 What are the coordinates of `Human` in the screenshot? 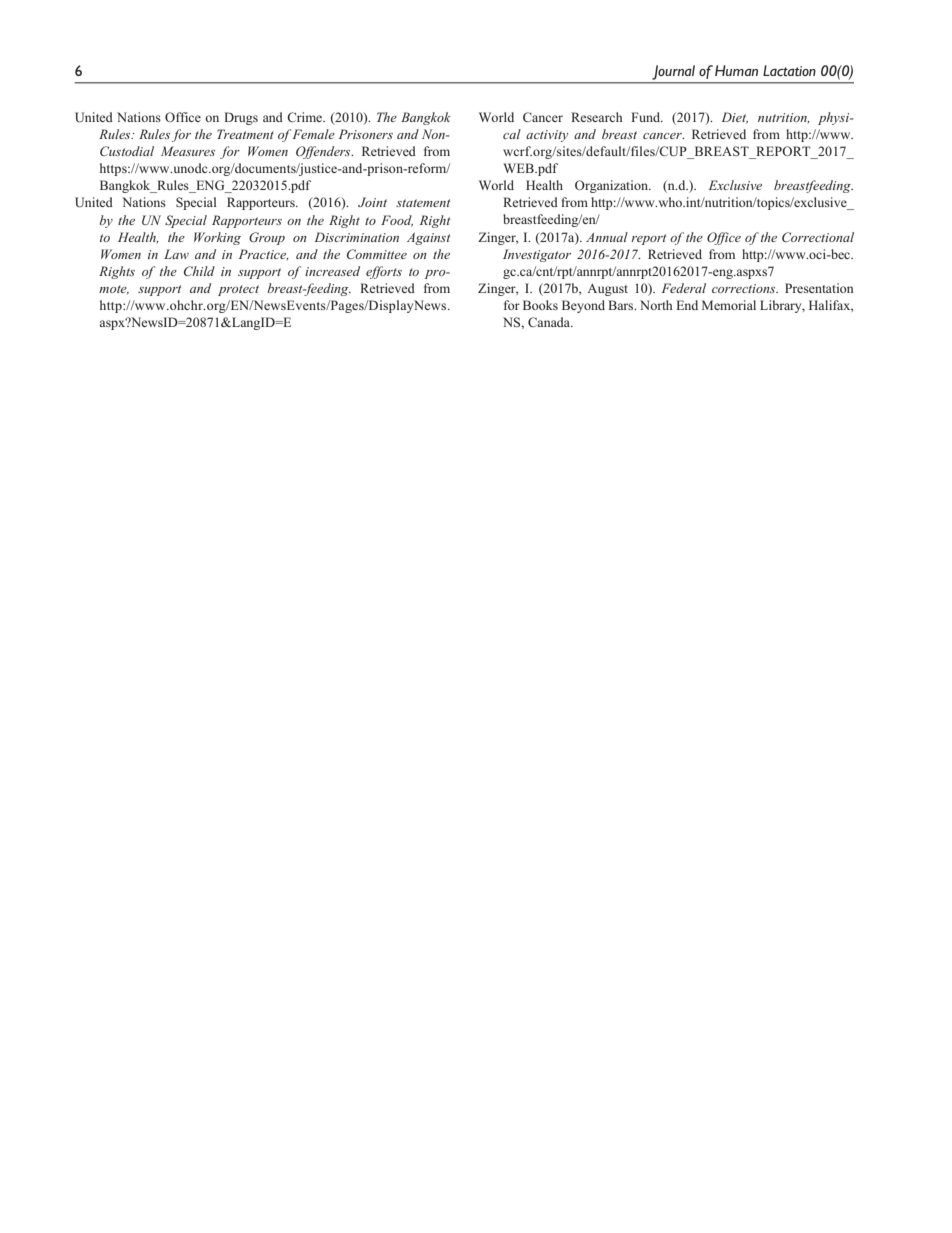 It's located at (736, 70).
